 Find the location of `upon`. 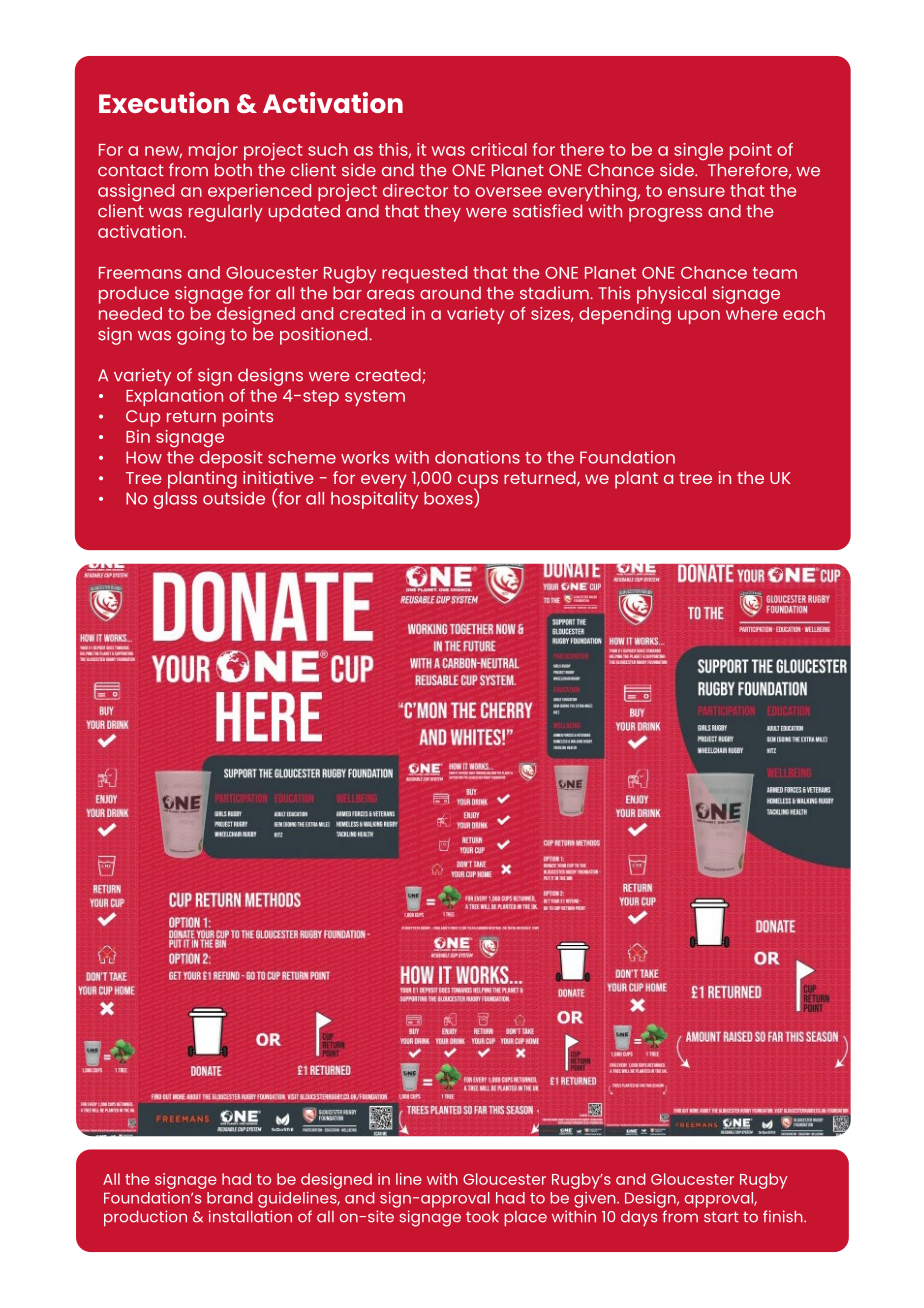

upon is located at coordinates (699, 317).
